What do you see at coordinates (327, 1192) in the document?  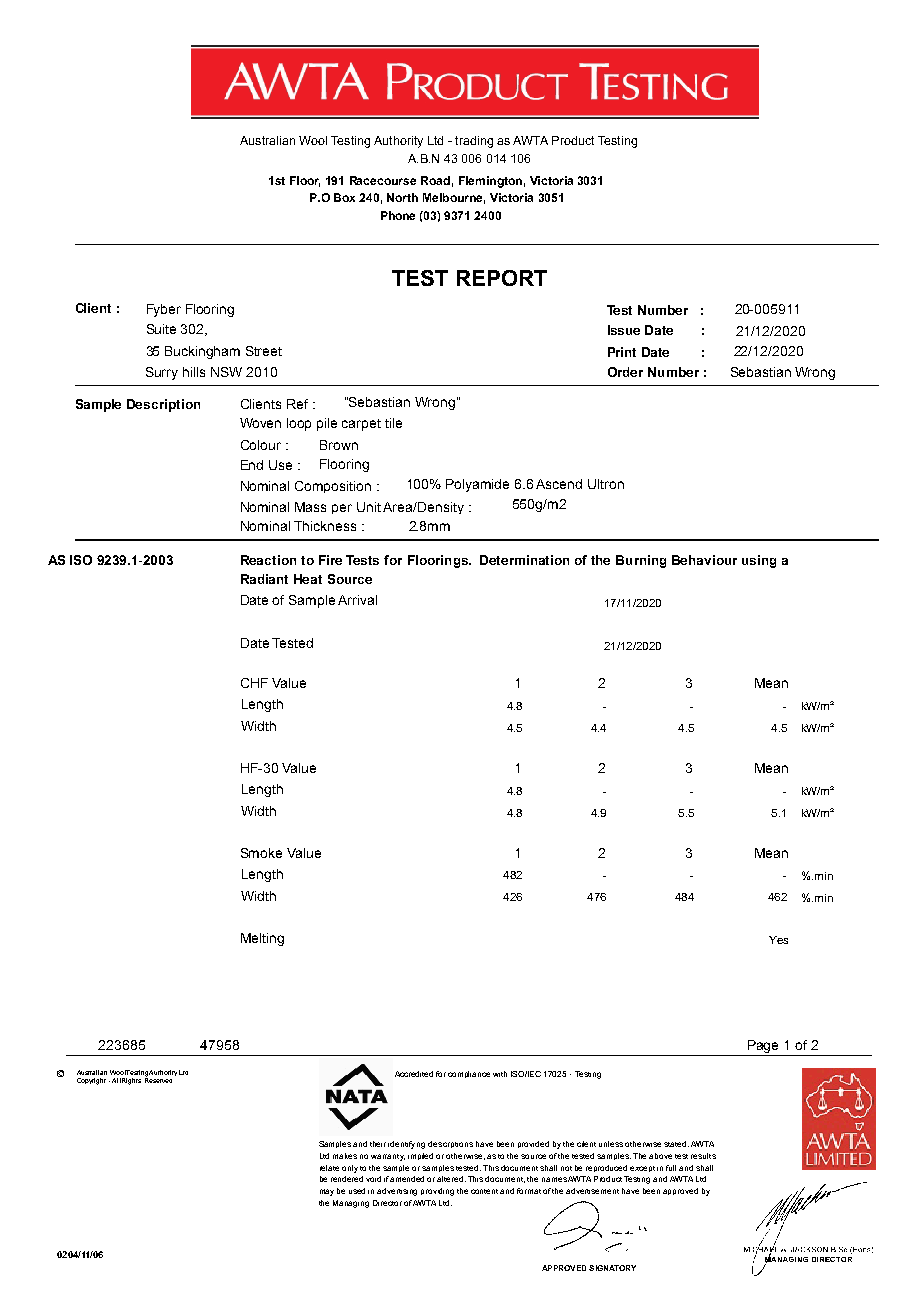 I see `may` at bounding box center [327, 1192].
